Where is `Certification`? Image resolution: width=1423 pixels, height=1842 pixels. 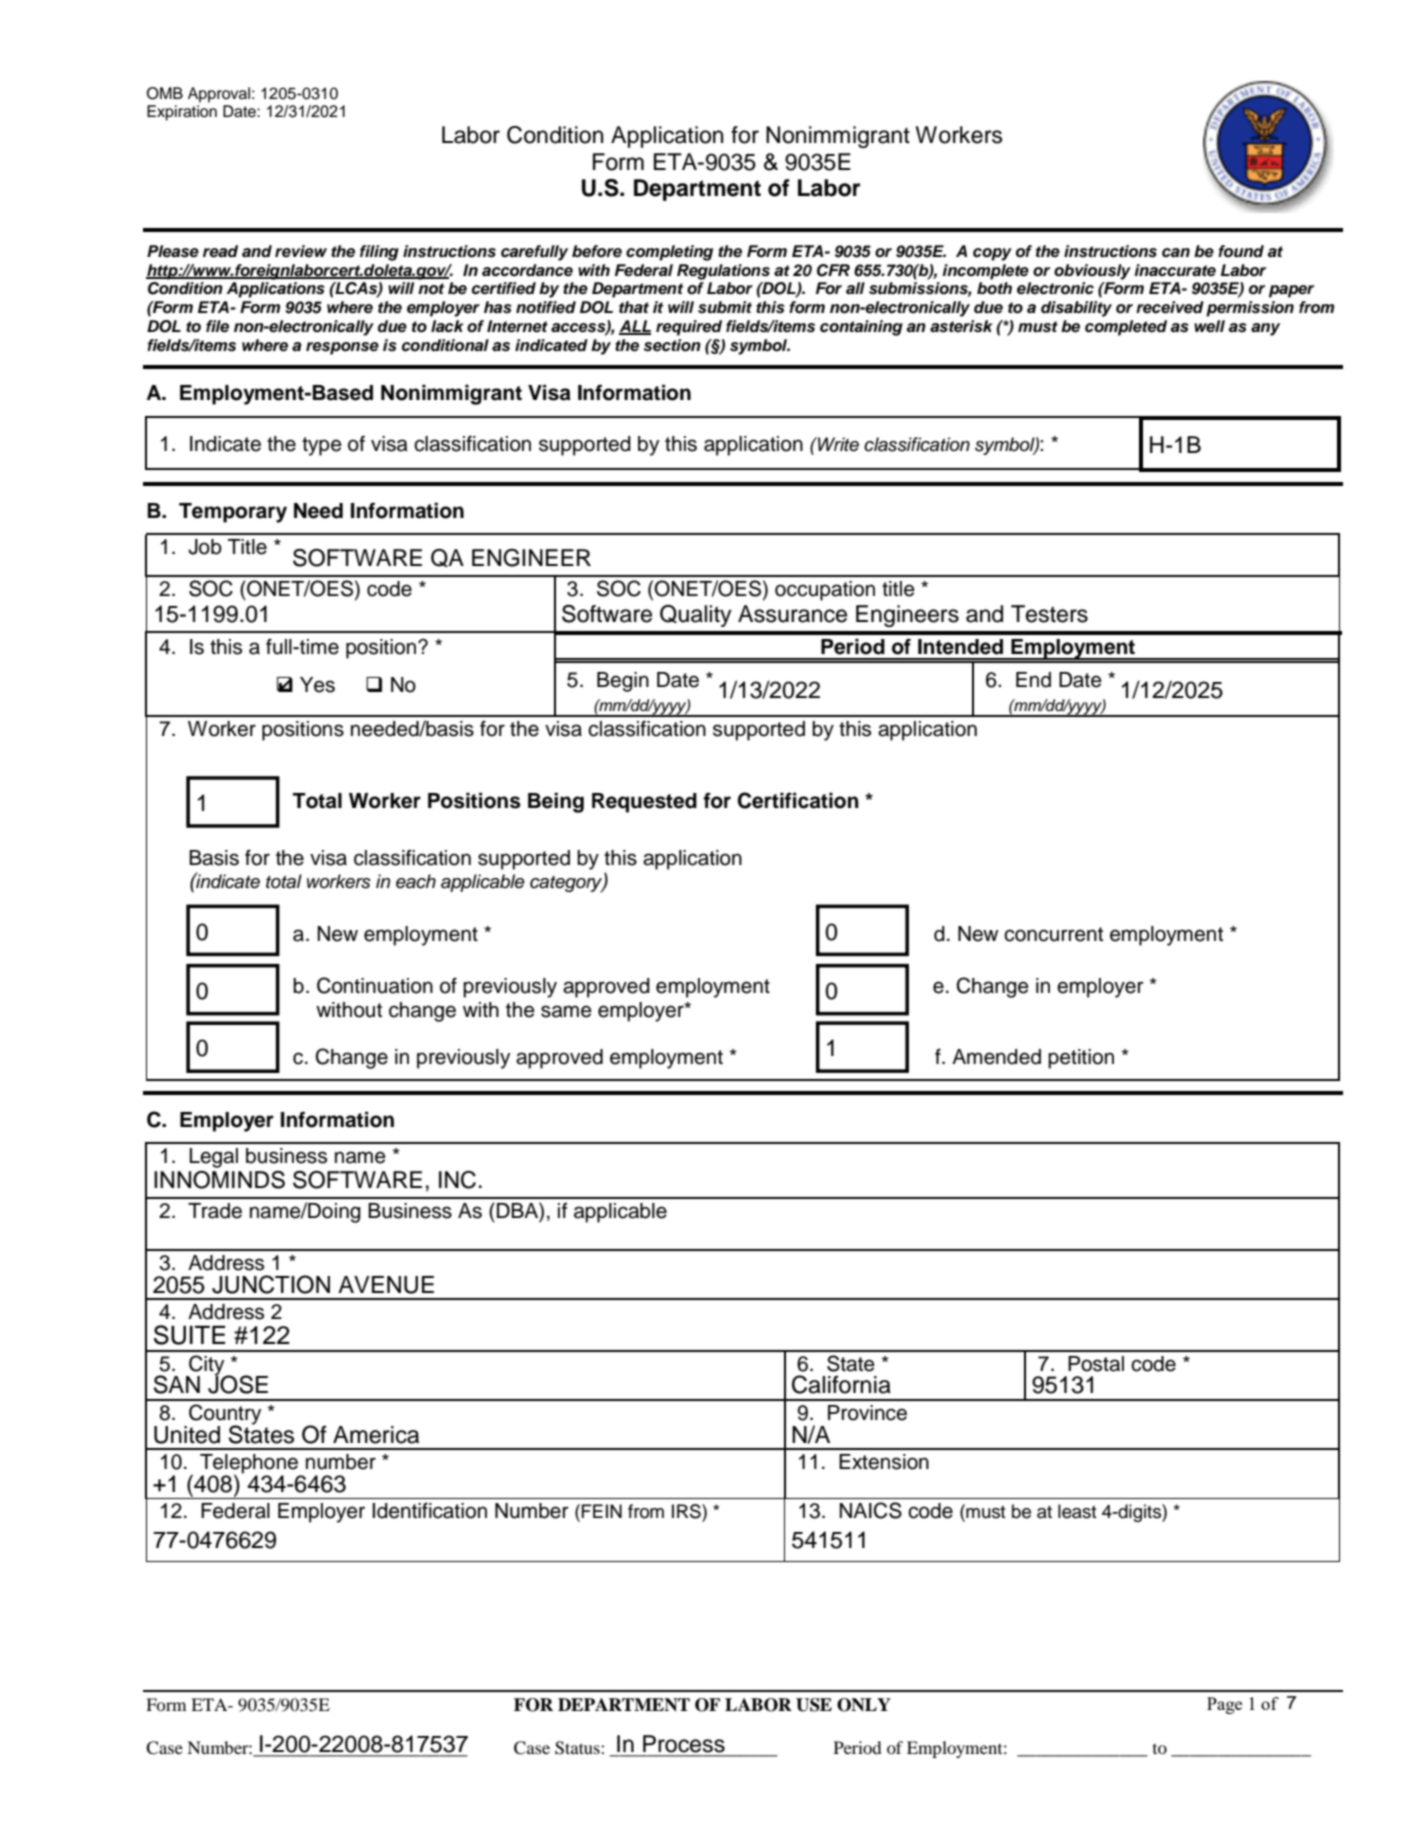
Certification is located at coordinates (798, 800).
